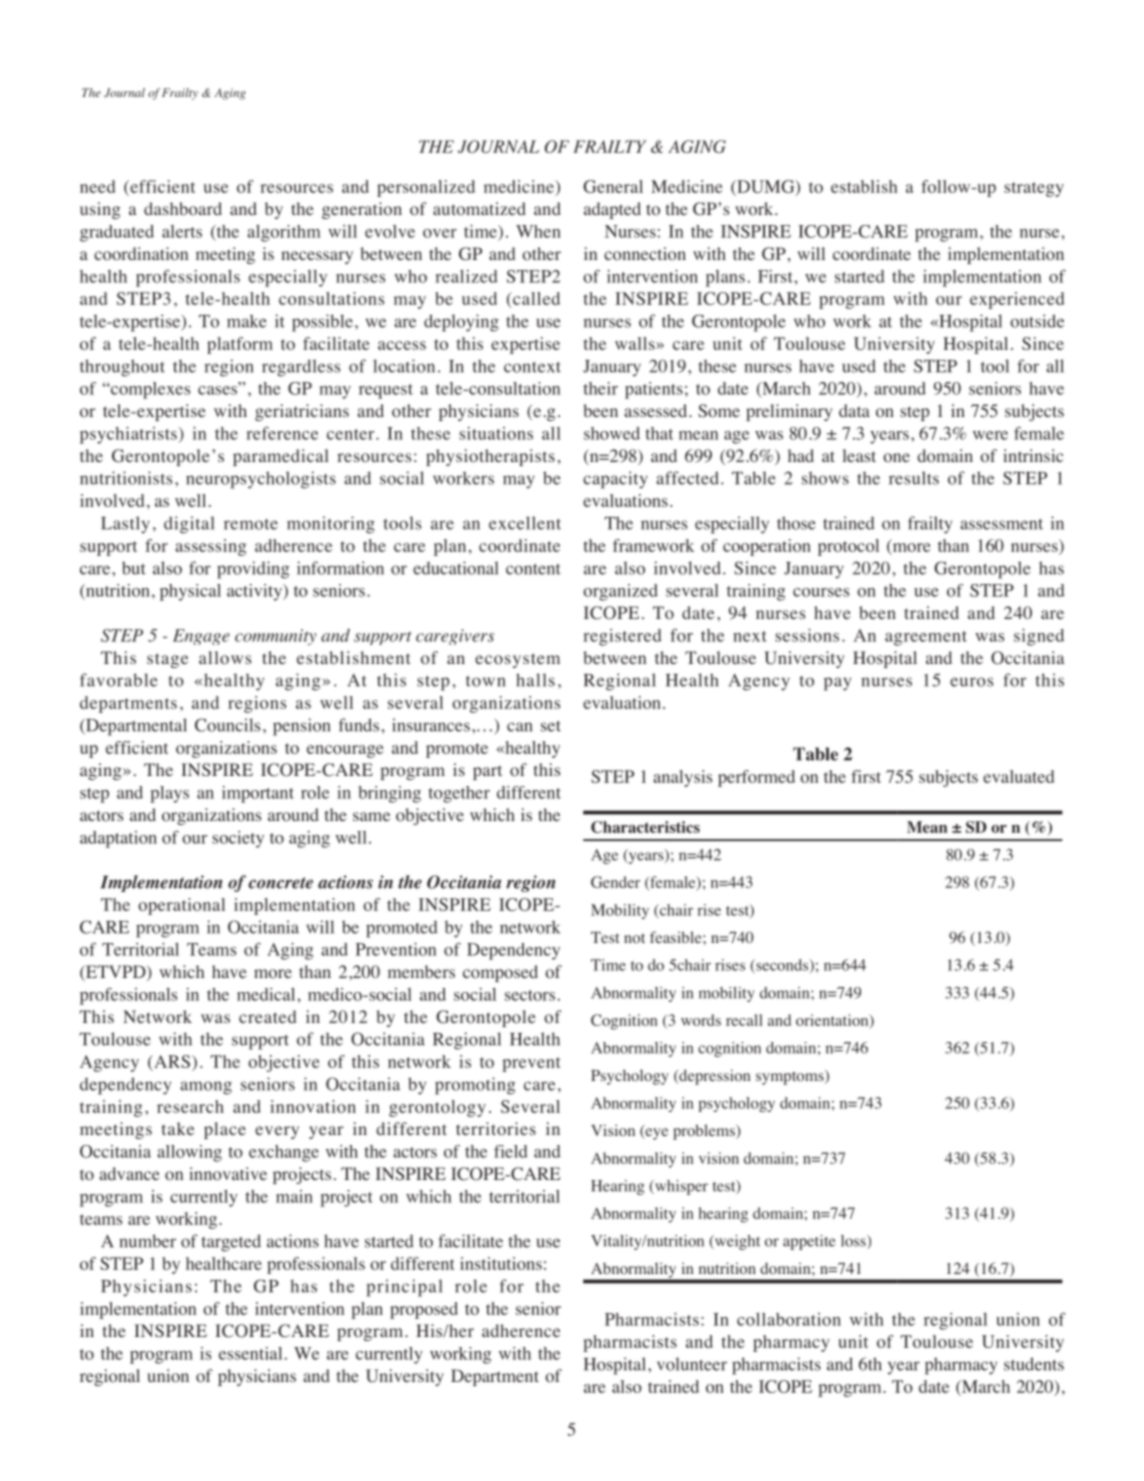 This screenshot has height=1481, width=1144. Describe the element at coordinates (530, 995) in the screenshot. I see `sectors` at that location.
